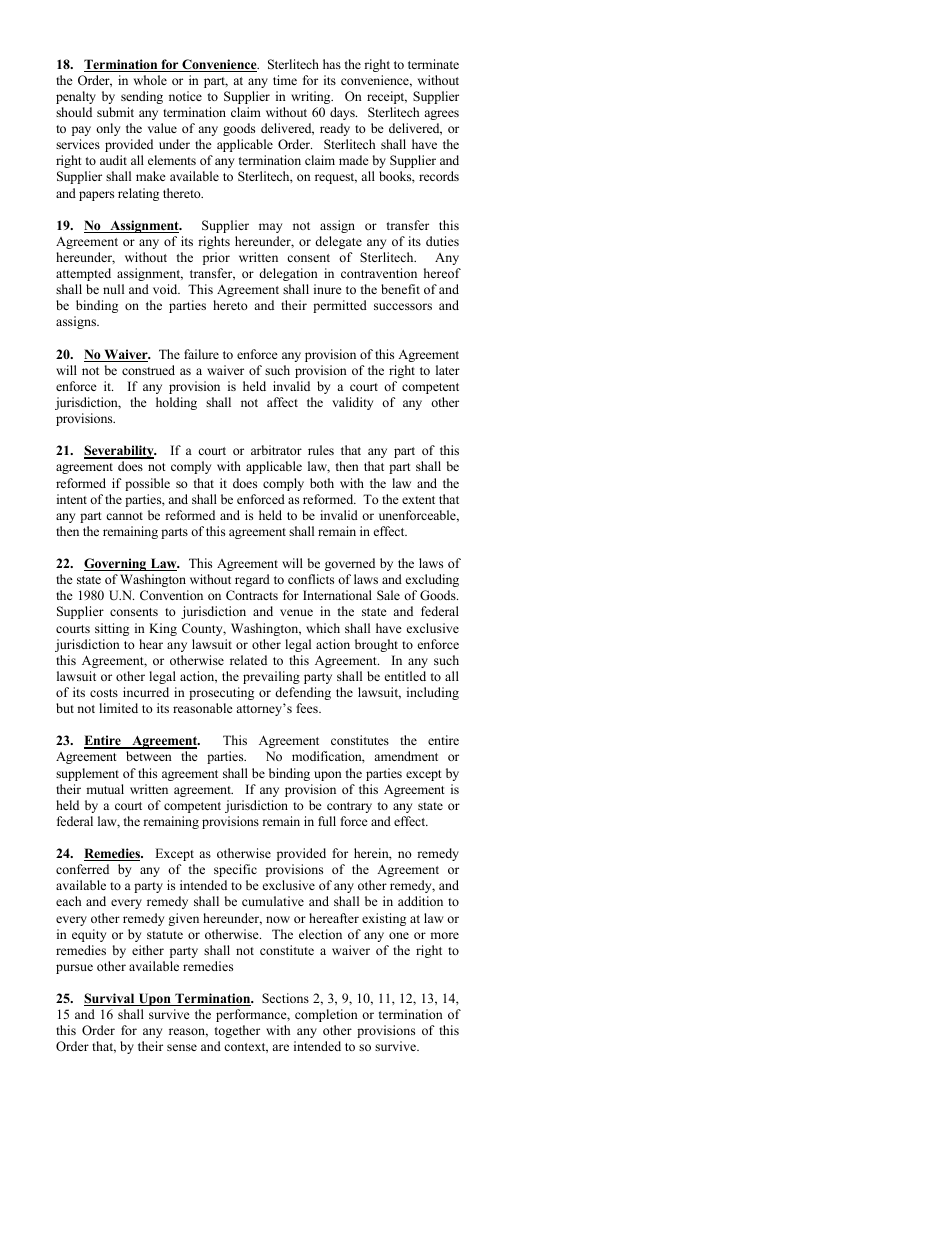  Describe the element at coordinates (420, 901) in the image. I see `addition` at that location.
